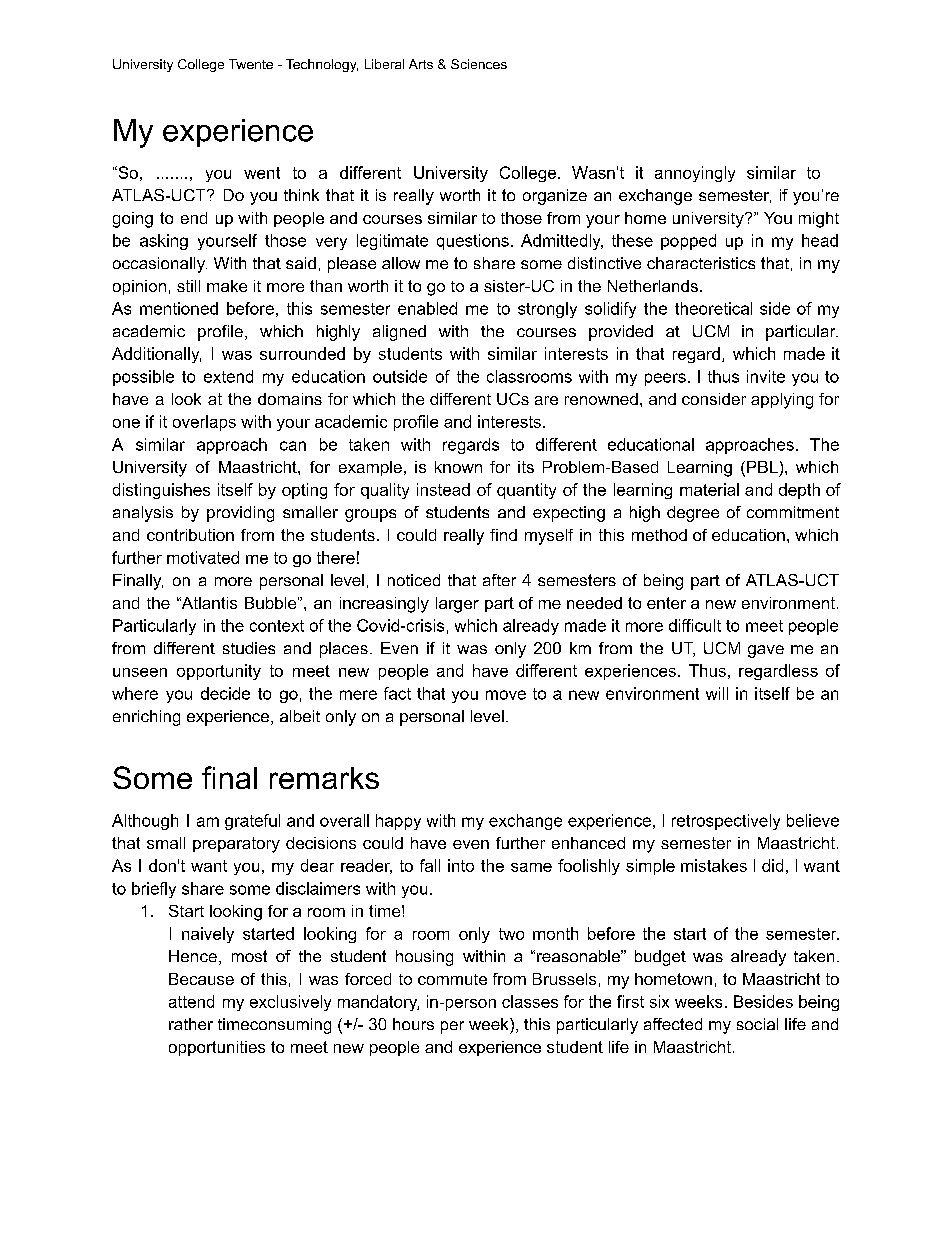 This document has height=1233, width=952. Describe the element at coordinates (191, 1024) in the document. I see `rather` at that location.
